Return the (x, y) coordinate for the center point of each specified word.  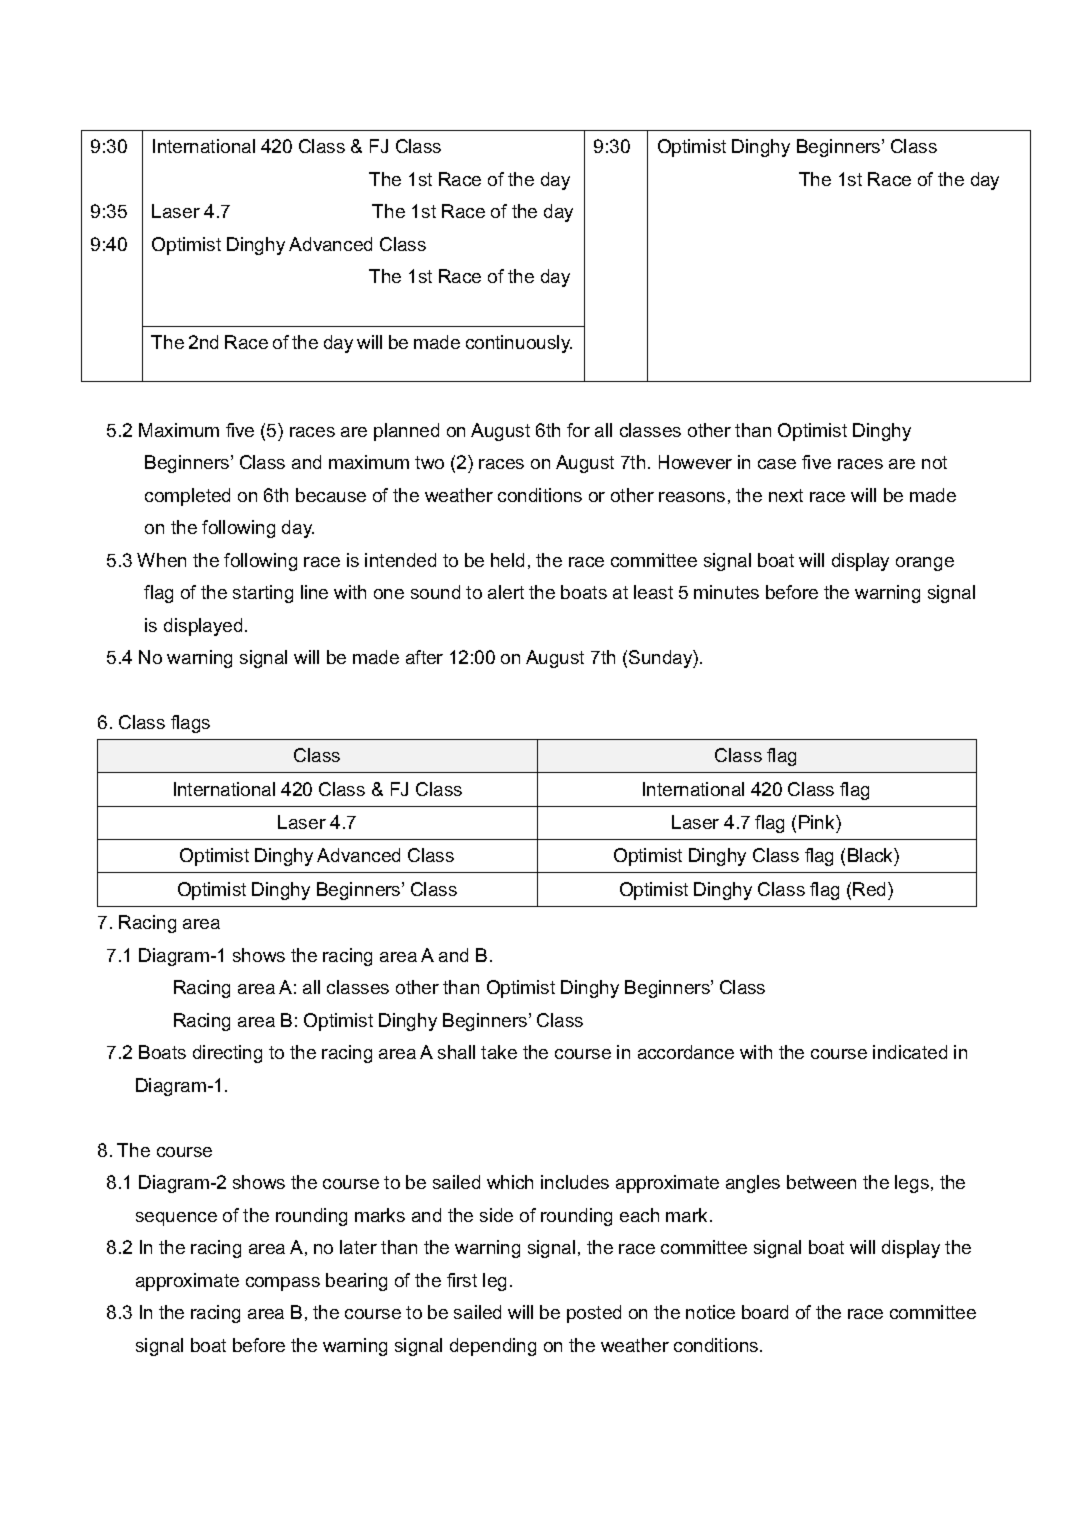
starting (263, 594)
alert (506, 592)
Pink (818, 822)
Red (871, 889)
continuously (519, 344)
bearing (356, 1282)
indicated (910, 1052)
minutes (726, 592)
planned (406, 432)
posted (594, 1314)
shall (456, 1052)
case (777, 464)
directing (227, 1054)
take (499, 1052)
